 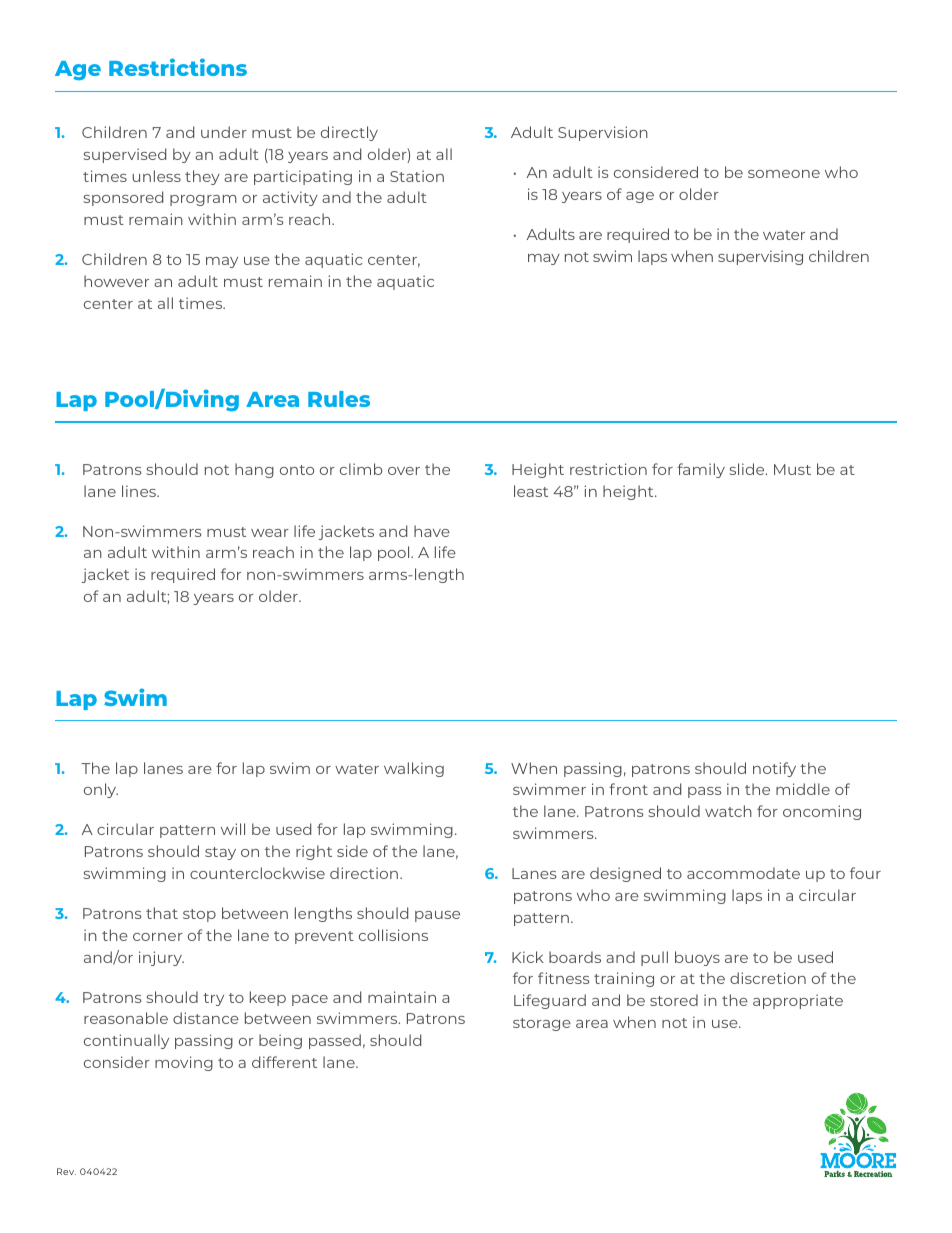 I want to click on they, so click(x=202, y=177).
